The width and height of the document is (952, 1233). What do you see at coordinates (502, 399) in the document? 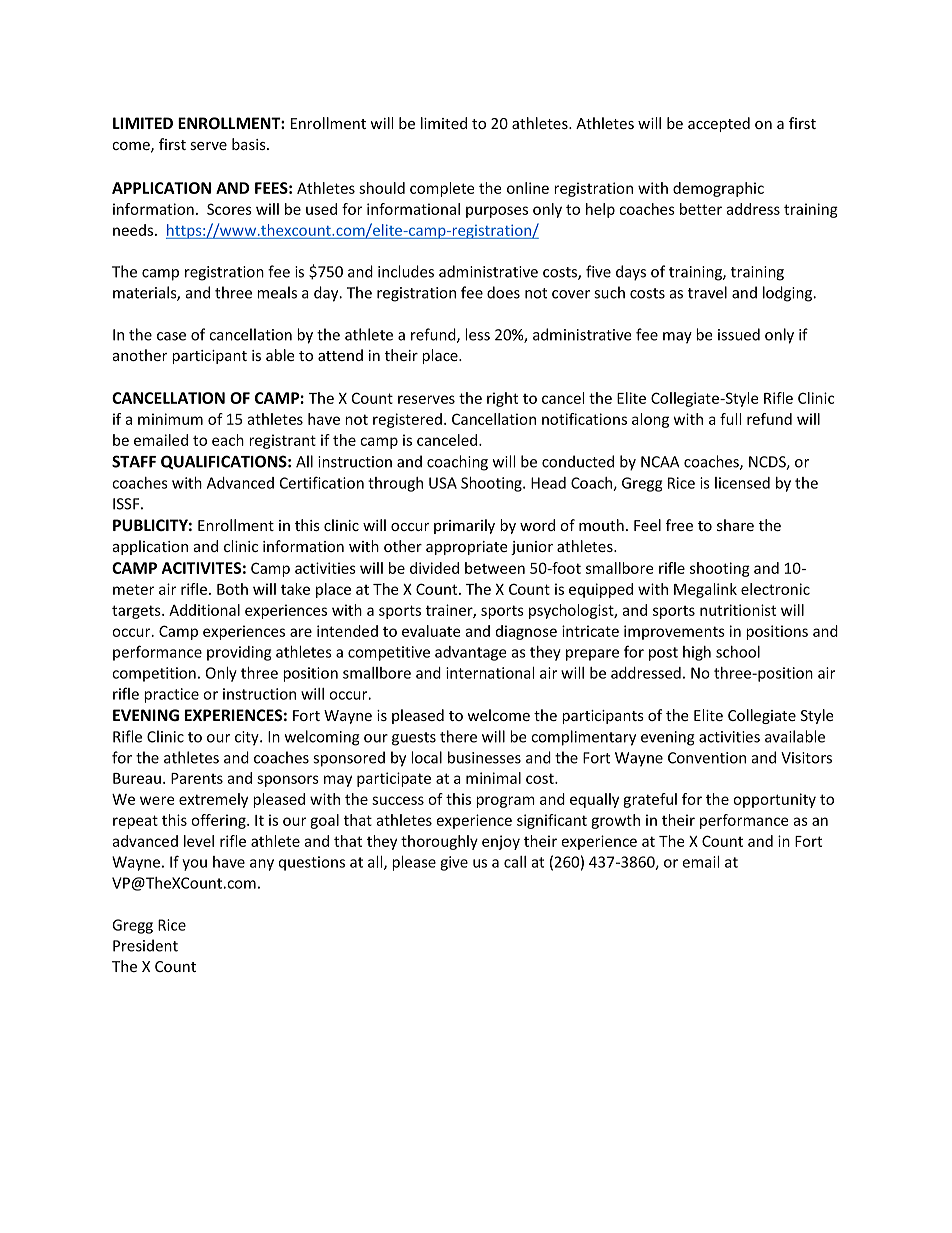
I see `right` at bounding box center [502, 399].
